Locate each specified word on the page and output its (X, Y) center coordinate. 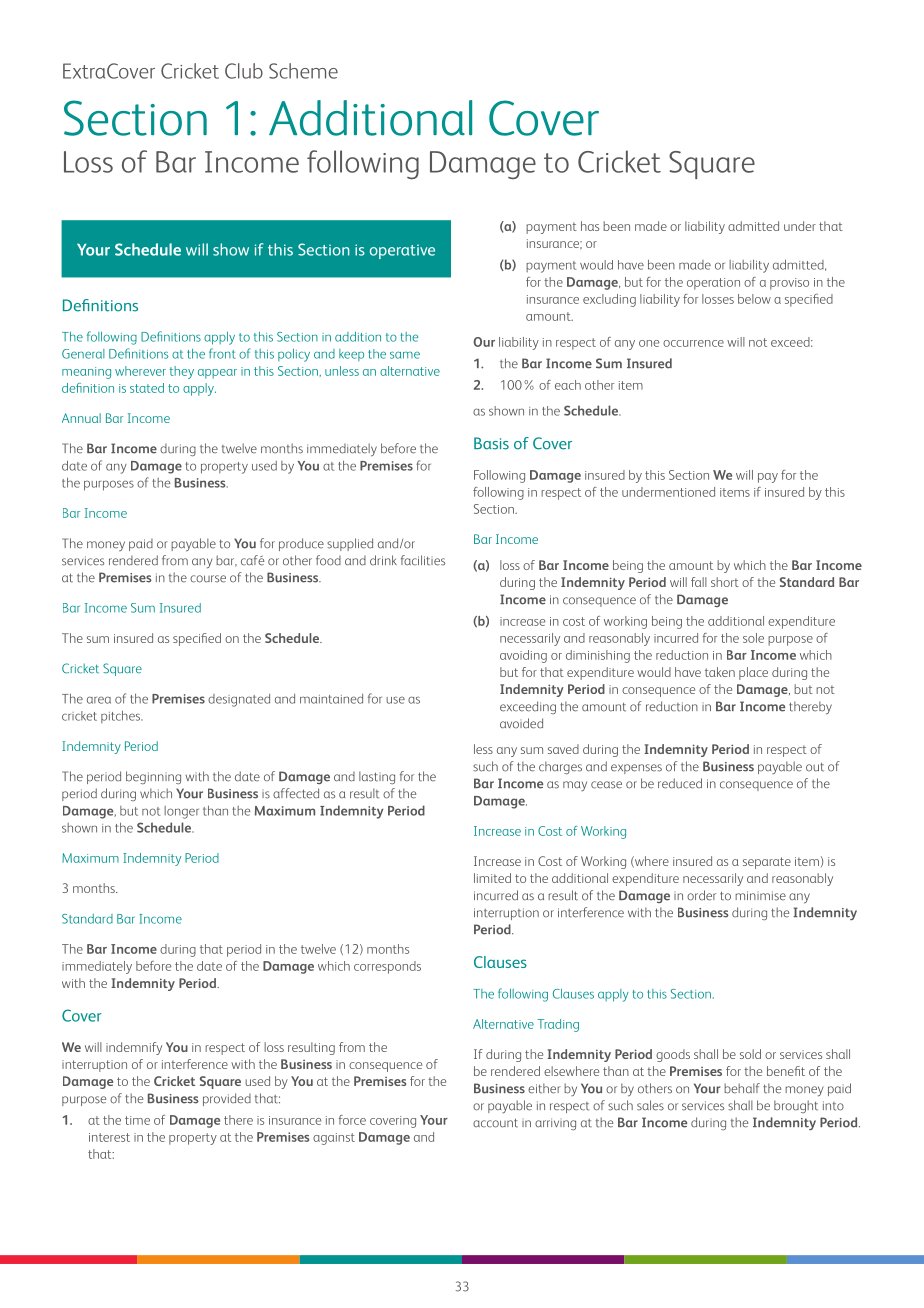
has (590, 226)
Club (244, 71)
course (208, 579)
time (137, 1120)
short (725, 582)
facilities (423, 560)
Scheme (303, 71)
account (495, 1123)
